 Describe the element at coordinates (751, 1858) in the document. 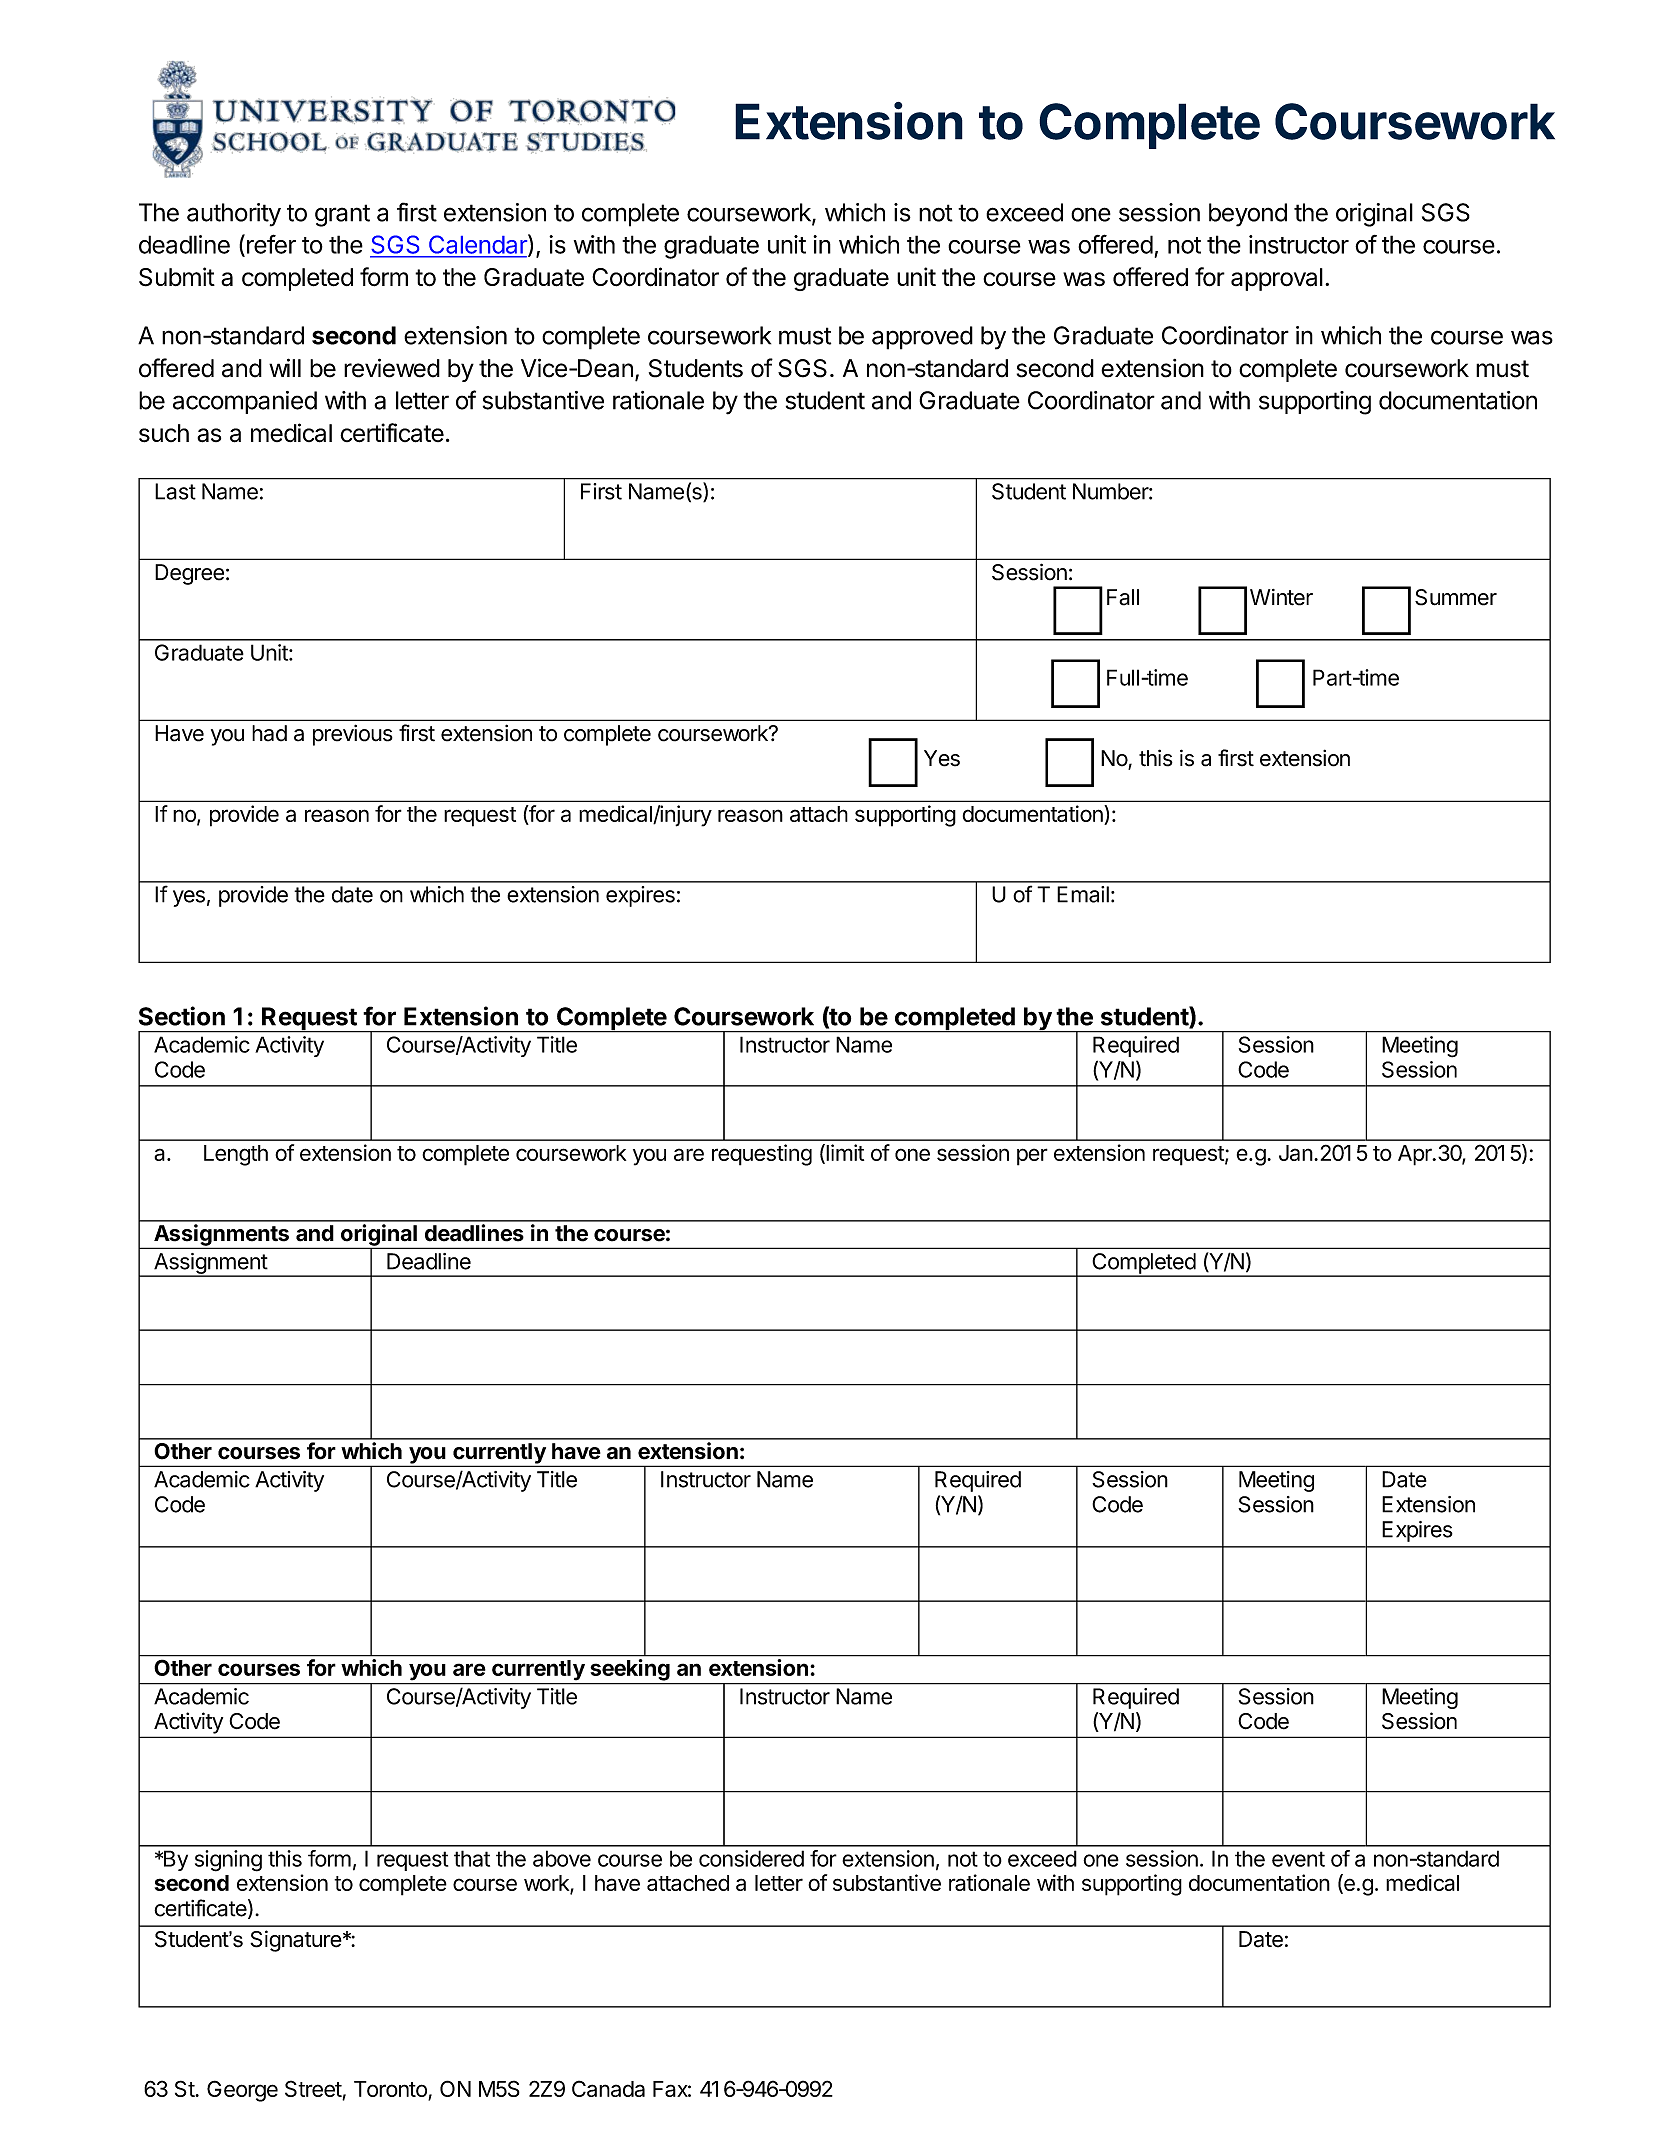

I see `considered` at that location.
